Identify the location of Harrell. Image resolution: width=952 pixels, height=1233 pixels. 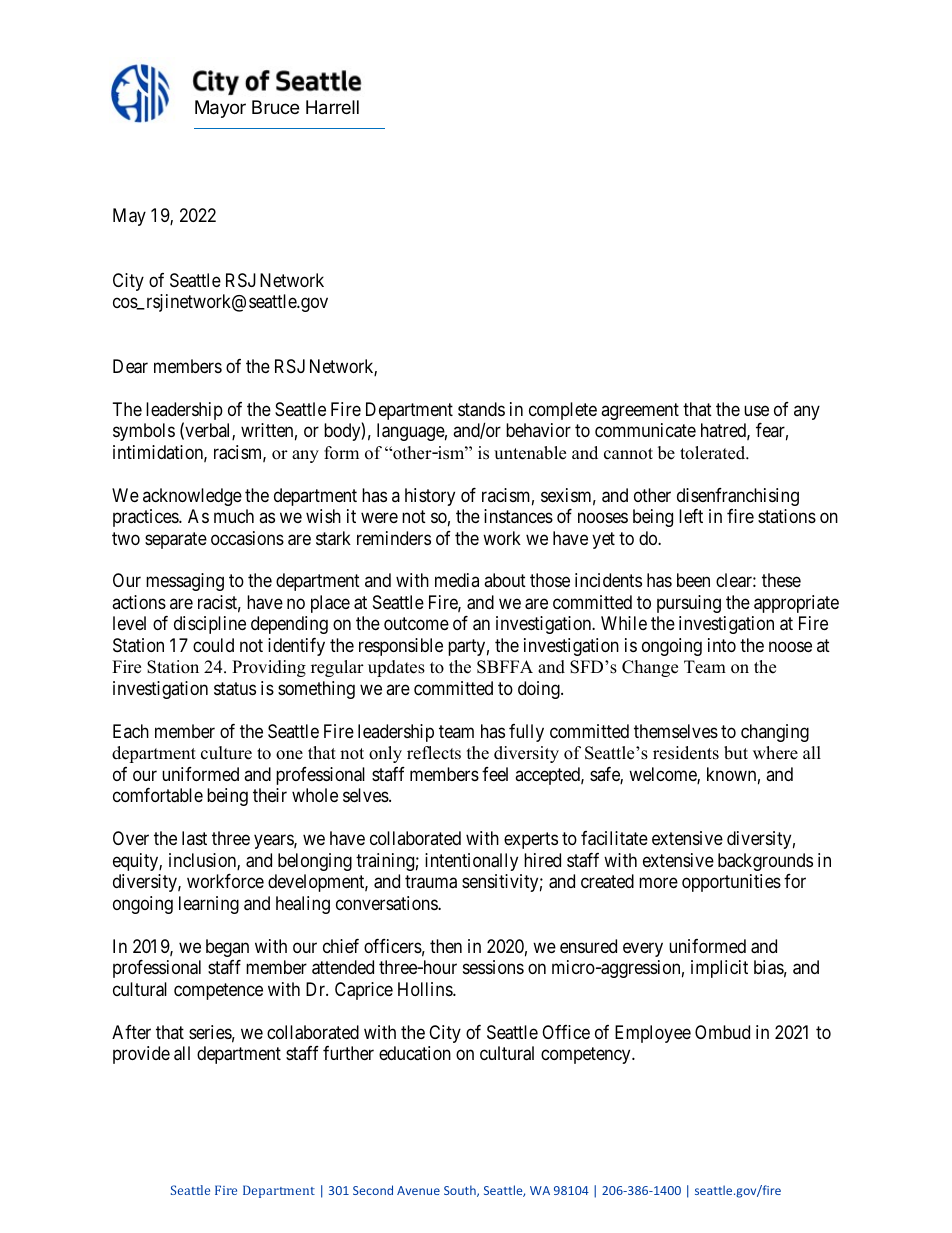
(332, 107).
